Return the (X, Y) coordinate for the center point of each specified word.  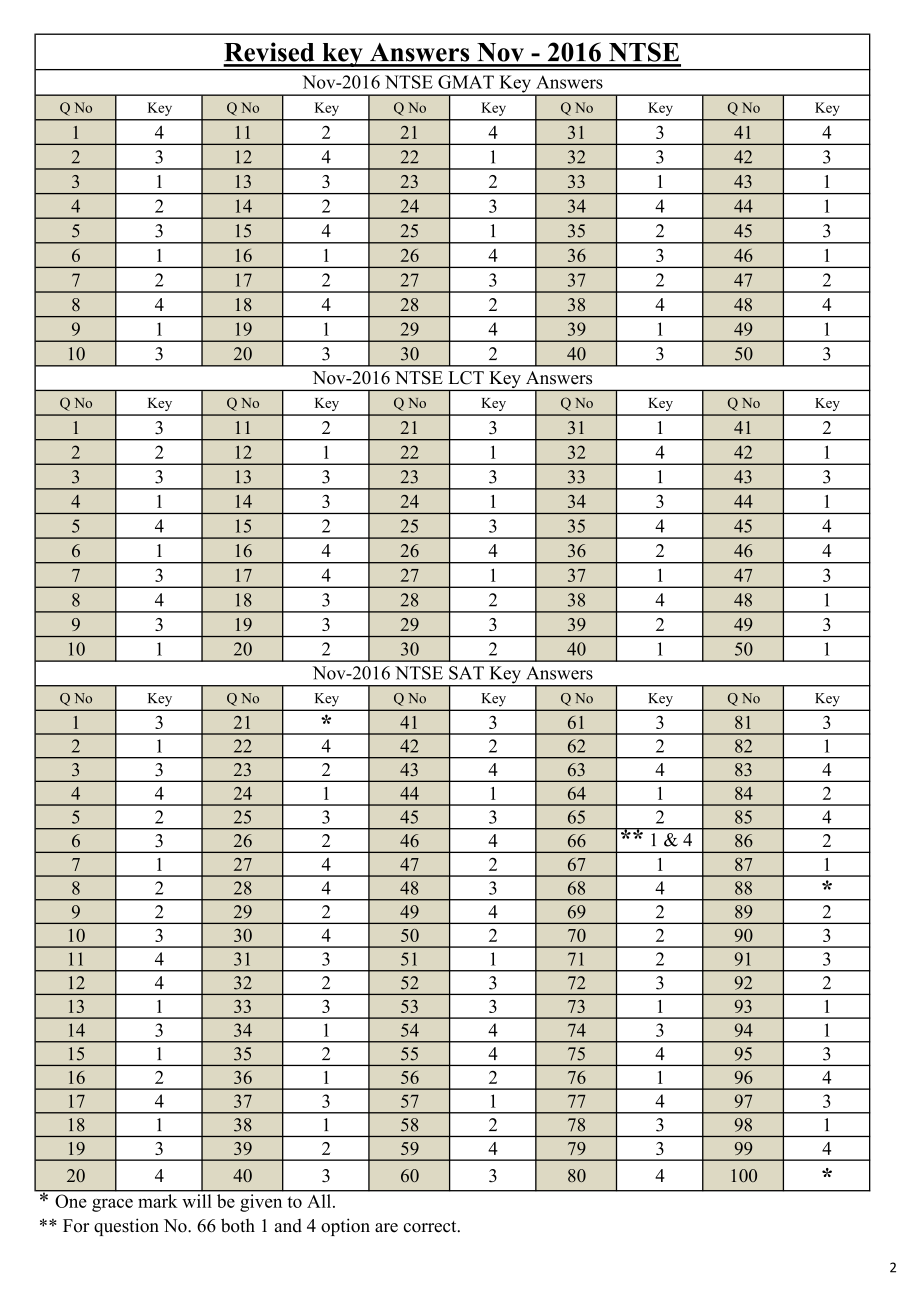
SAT (466, 673)
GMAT (466, 82)
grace (112, 1205)
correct (431, 1227)
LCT (466, 378)
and (288, 1226)
